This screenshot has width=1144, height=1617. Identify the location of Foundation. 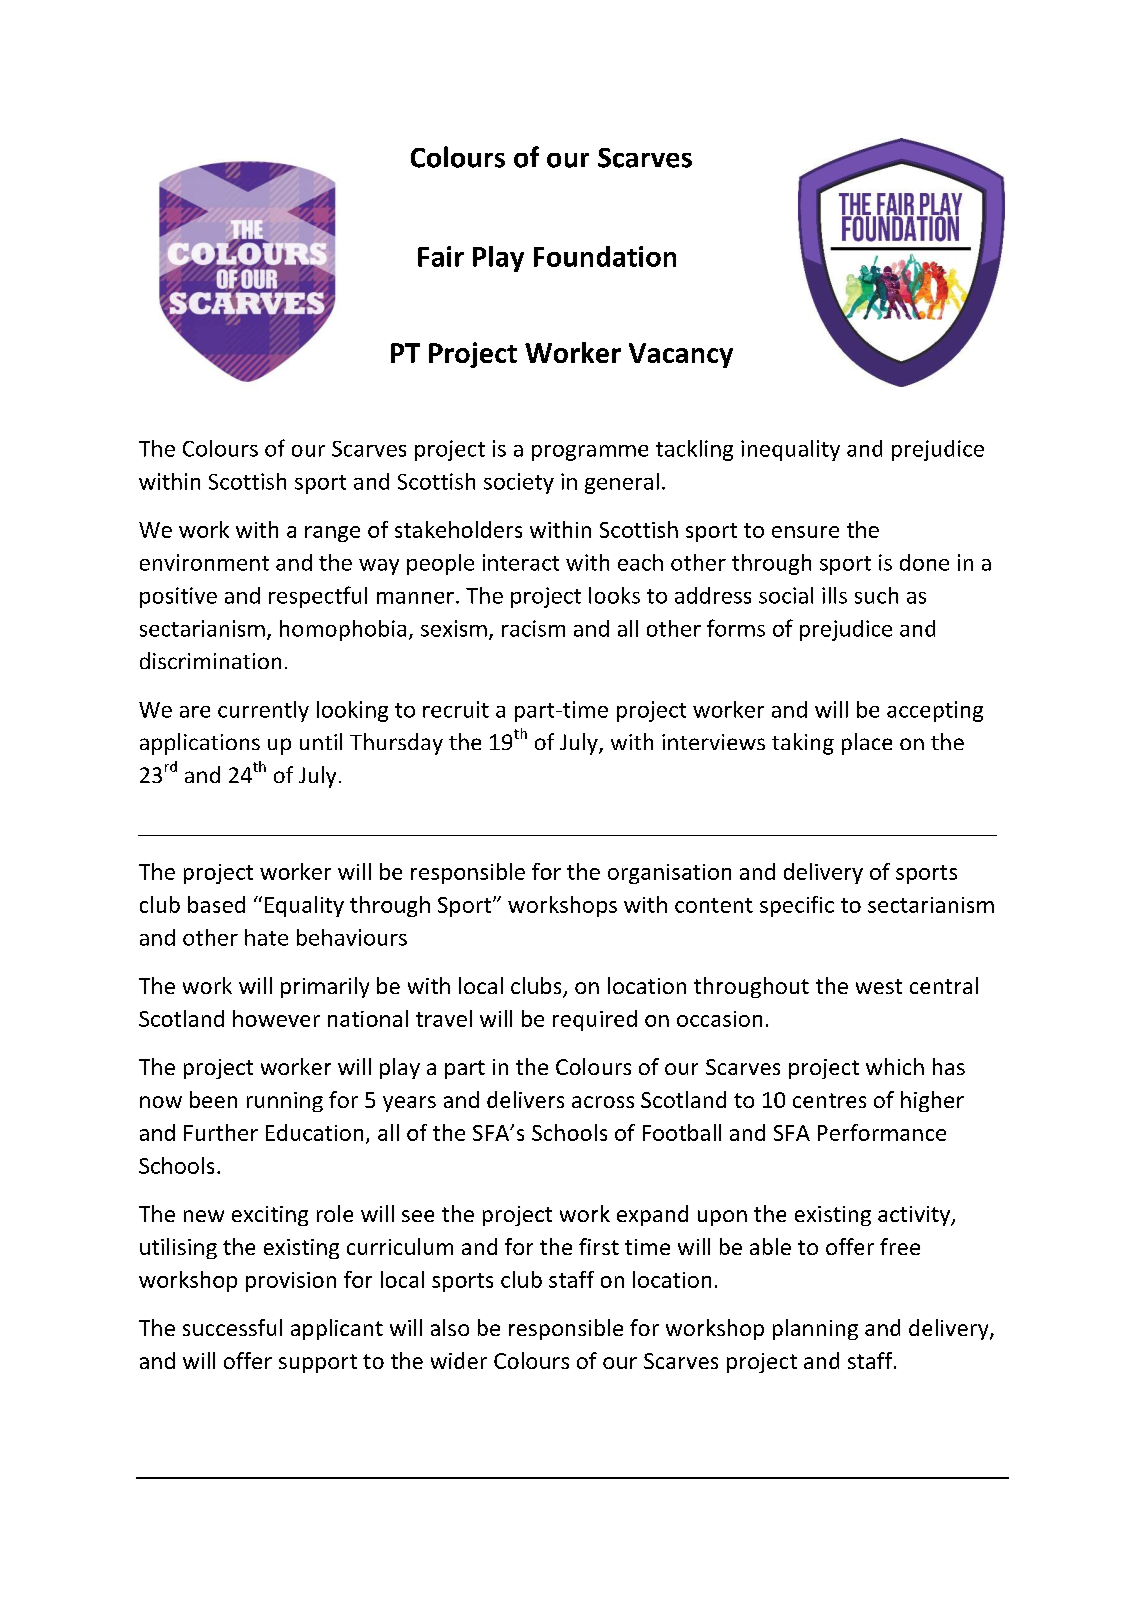
(605, 256).
